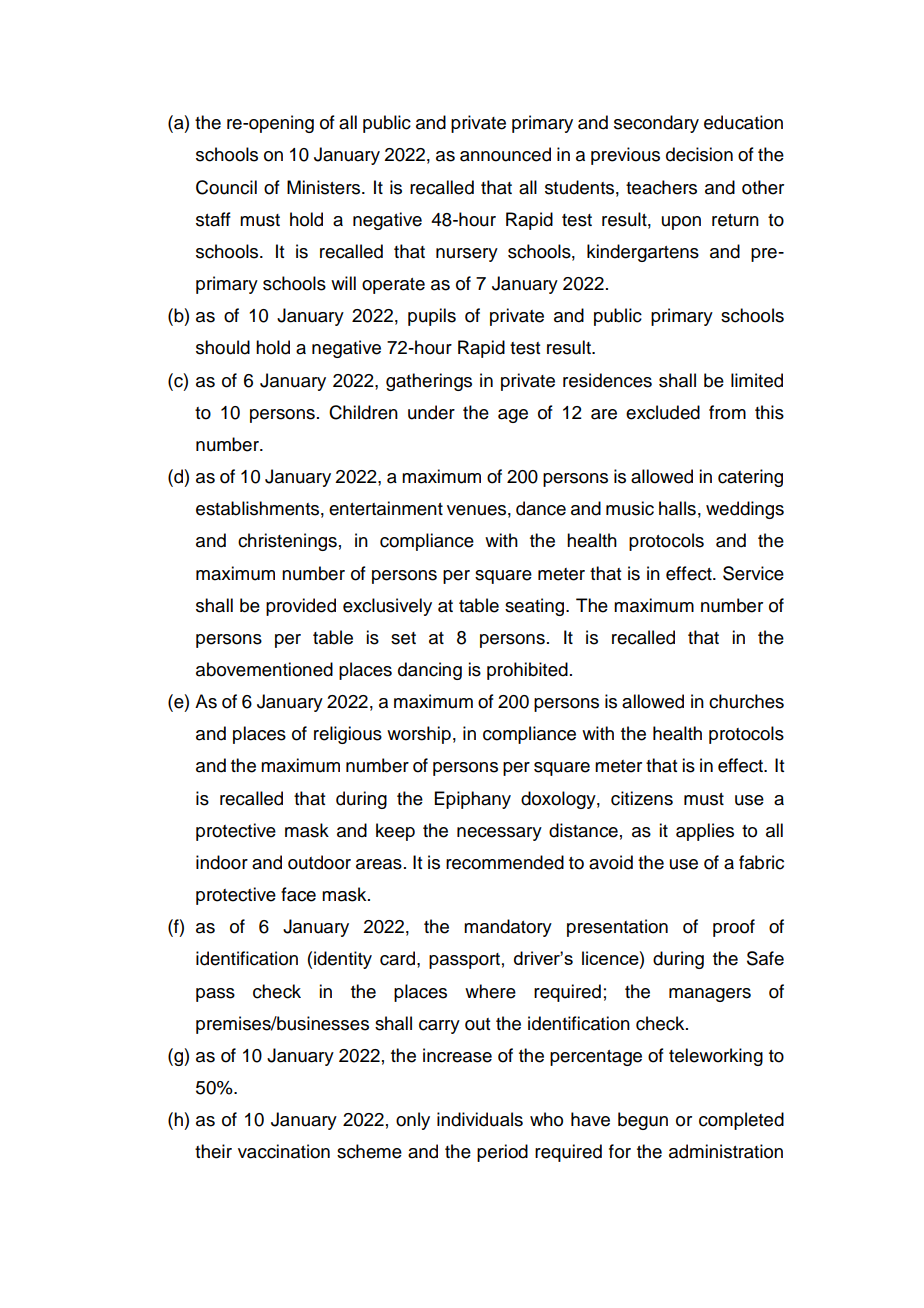 The image size is (924, 1308). What do you see at coordinates (741, 1121) in the screenshot?
I see `completed` at bounding box center [741, 1121].
